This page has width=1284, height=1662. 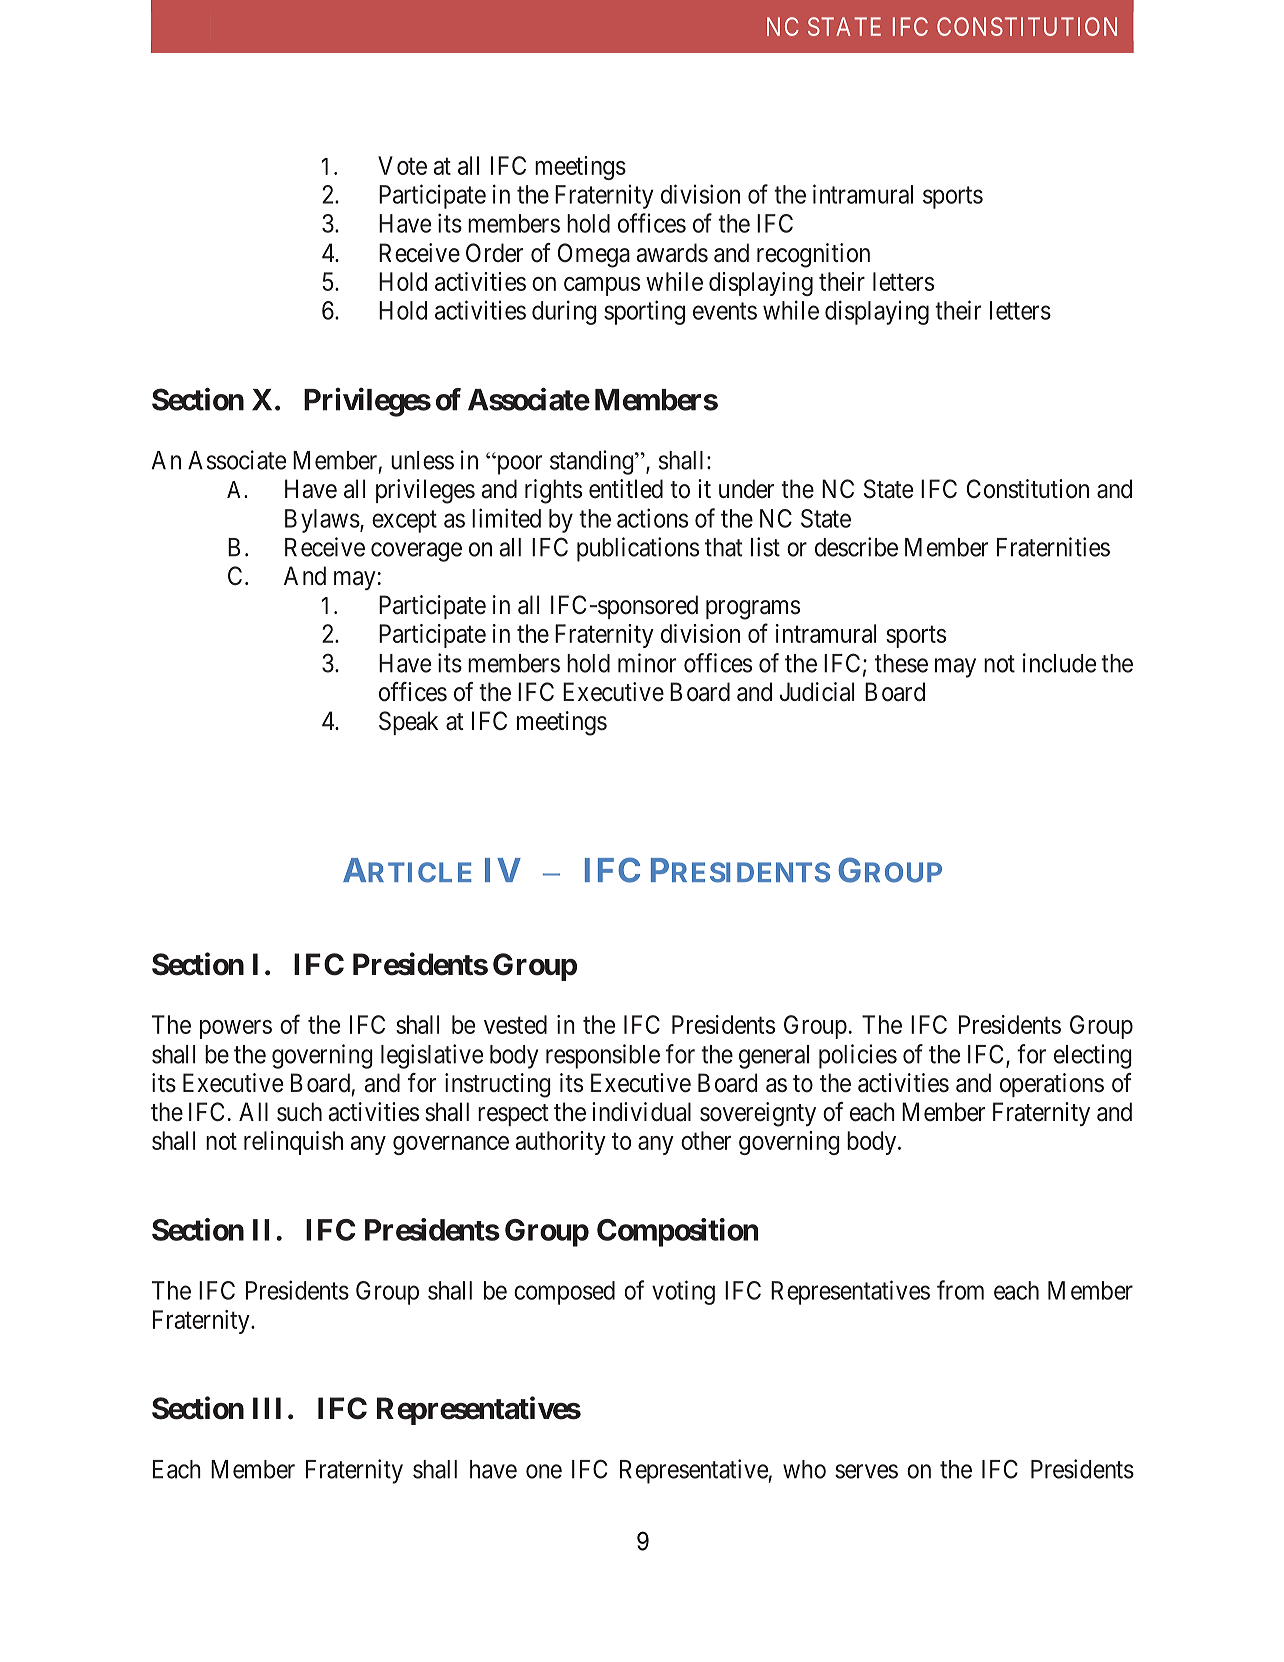 I want to click on minor, so click(x=647, y=663).
